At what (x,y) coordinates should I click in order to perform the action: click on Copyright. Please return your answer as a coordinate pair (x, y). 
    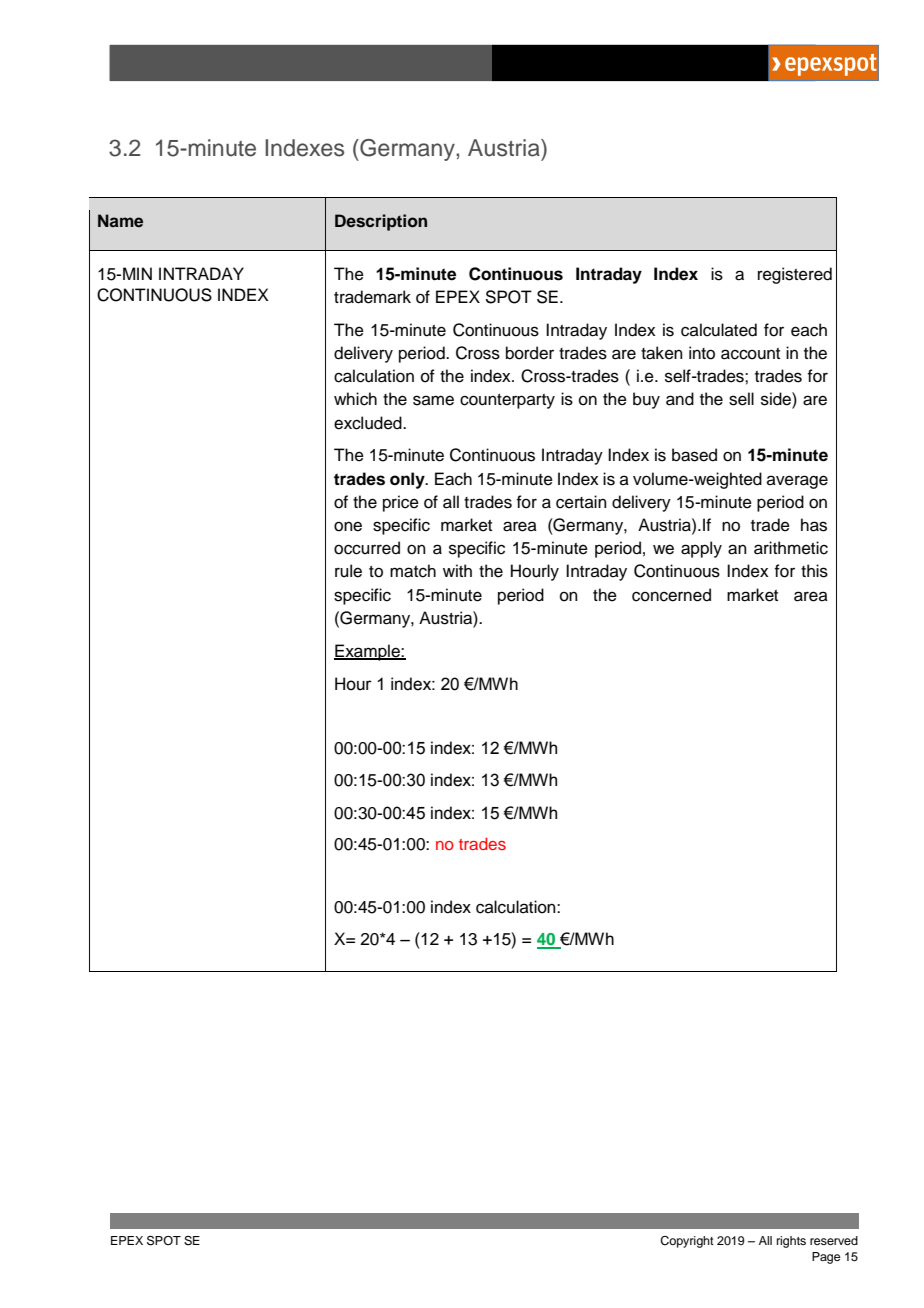
    Looking at the image, I should click on (687, 1242).
